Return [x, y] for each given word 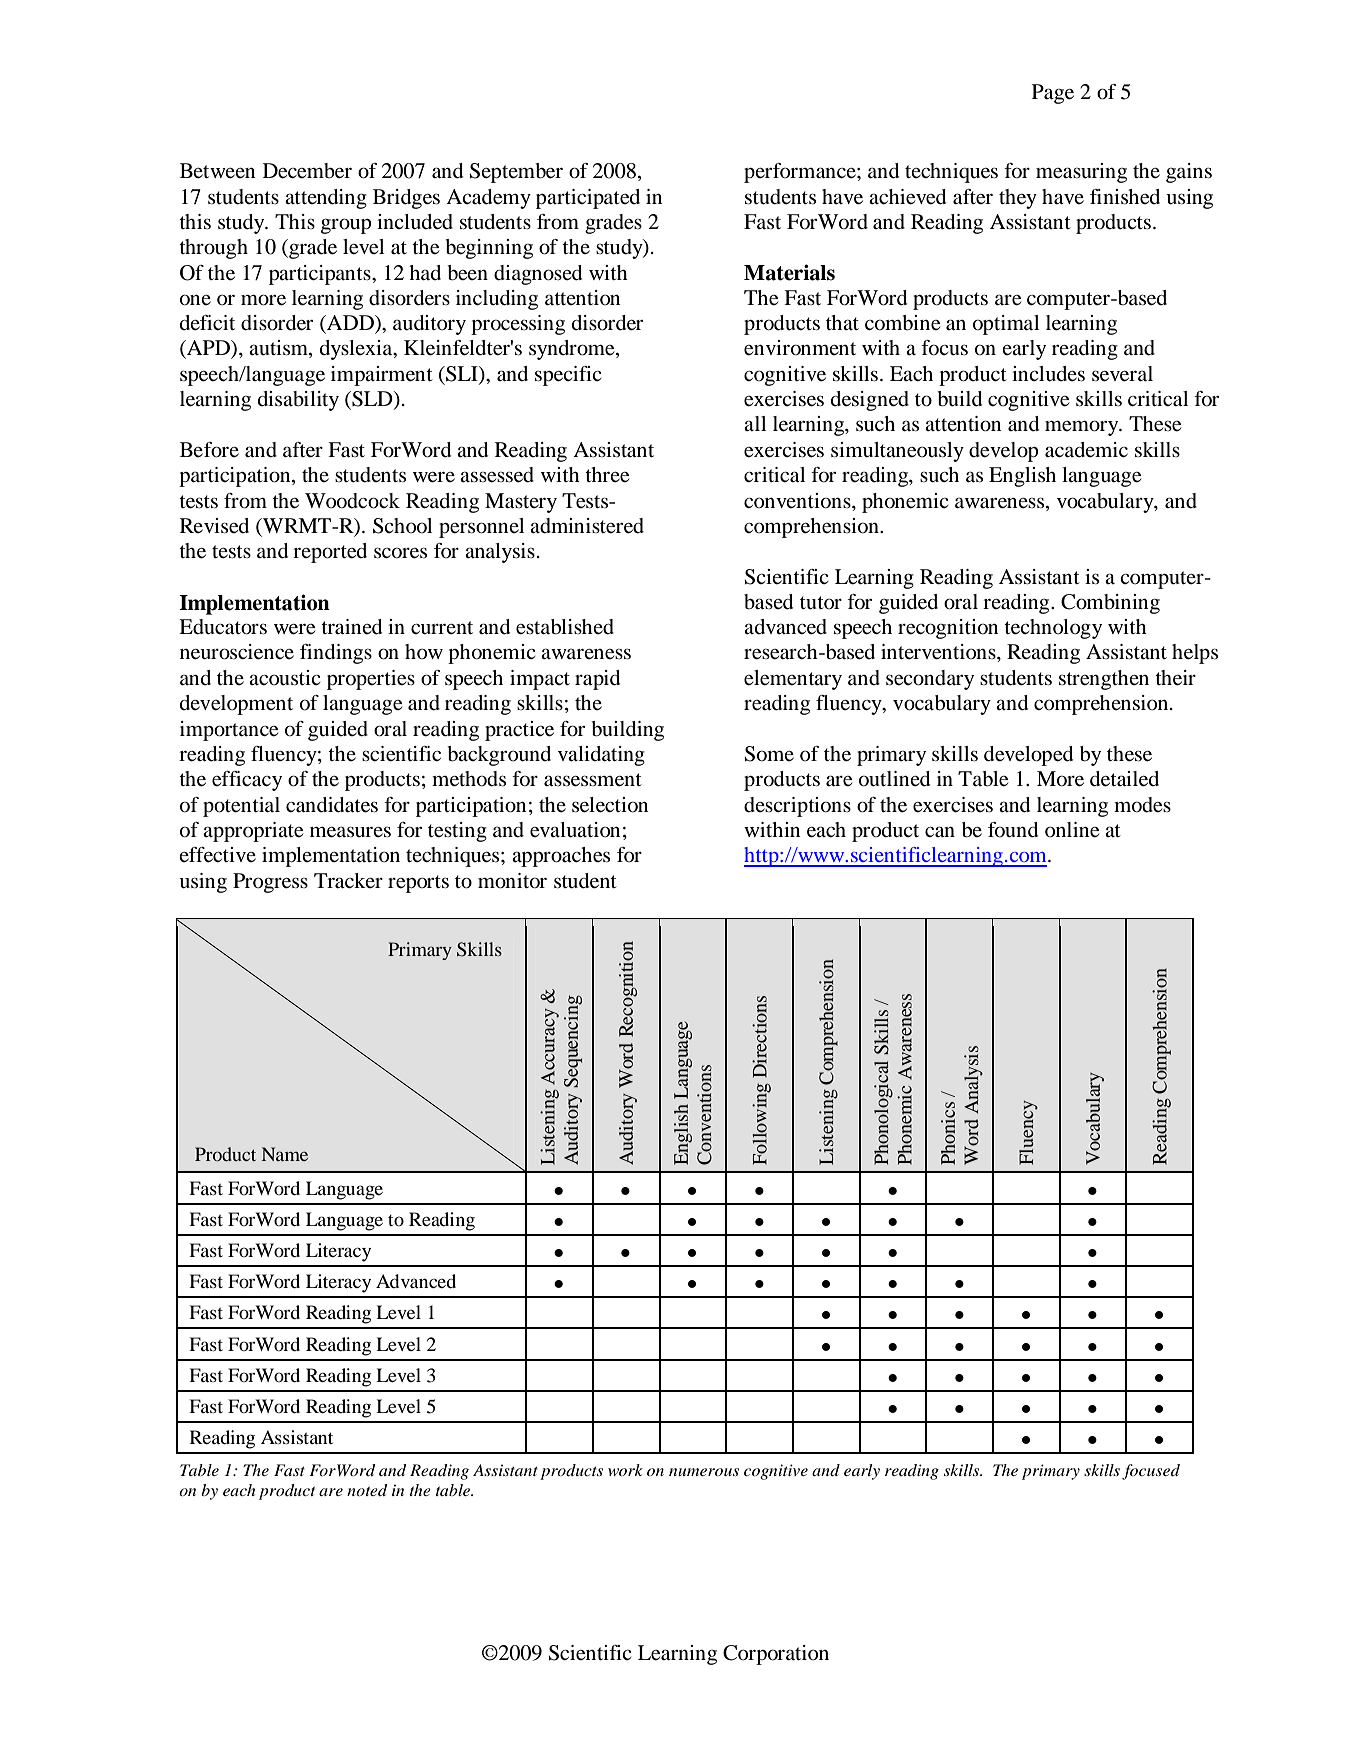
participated [588, 199]
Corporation [776, 1655]
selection [610, 805]
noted [367, 1490]
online [1072, 830]
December [307, 171]
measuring [1081, 173]
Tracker [348, 881]
